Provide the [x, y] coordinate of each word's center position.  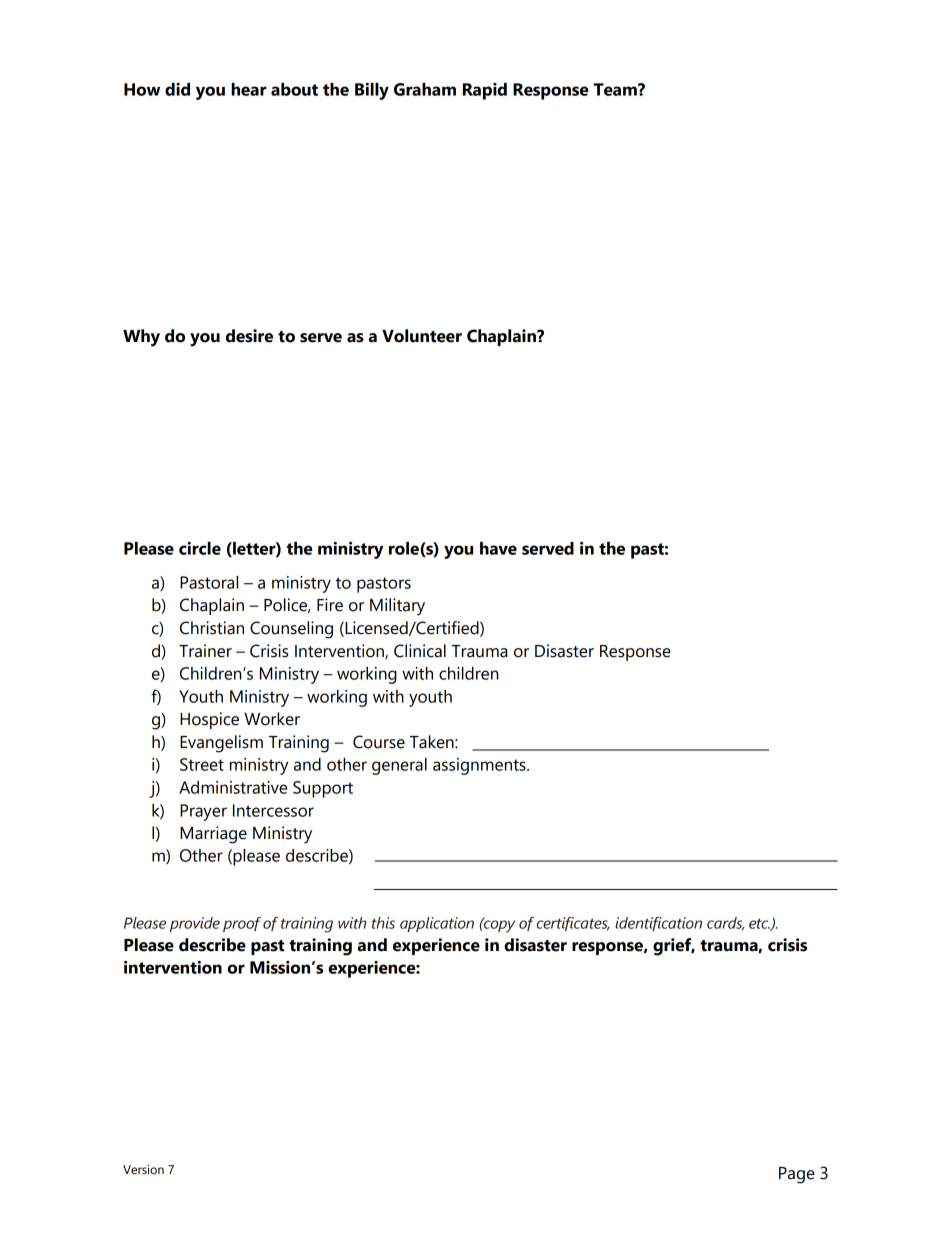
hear [249, 89]
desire [249, 336]
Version [143, 1170]
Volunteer [422, 336]
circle [200, 548]
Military [397, 607]
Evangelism [221, 744]
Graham [425, 89]
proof [242, 924]
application [437, 924]
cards [726, 924]
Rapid [485, 91]
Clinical [420, 651]
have [498, 548]
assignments [480, 766]
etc [760, 924]
